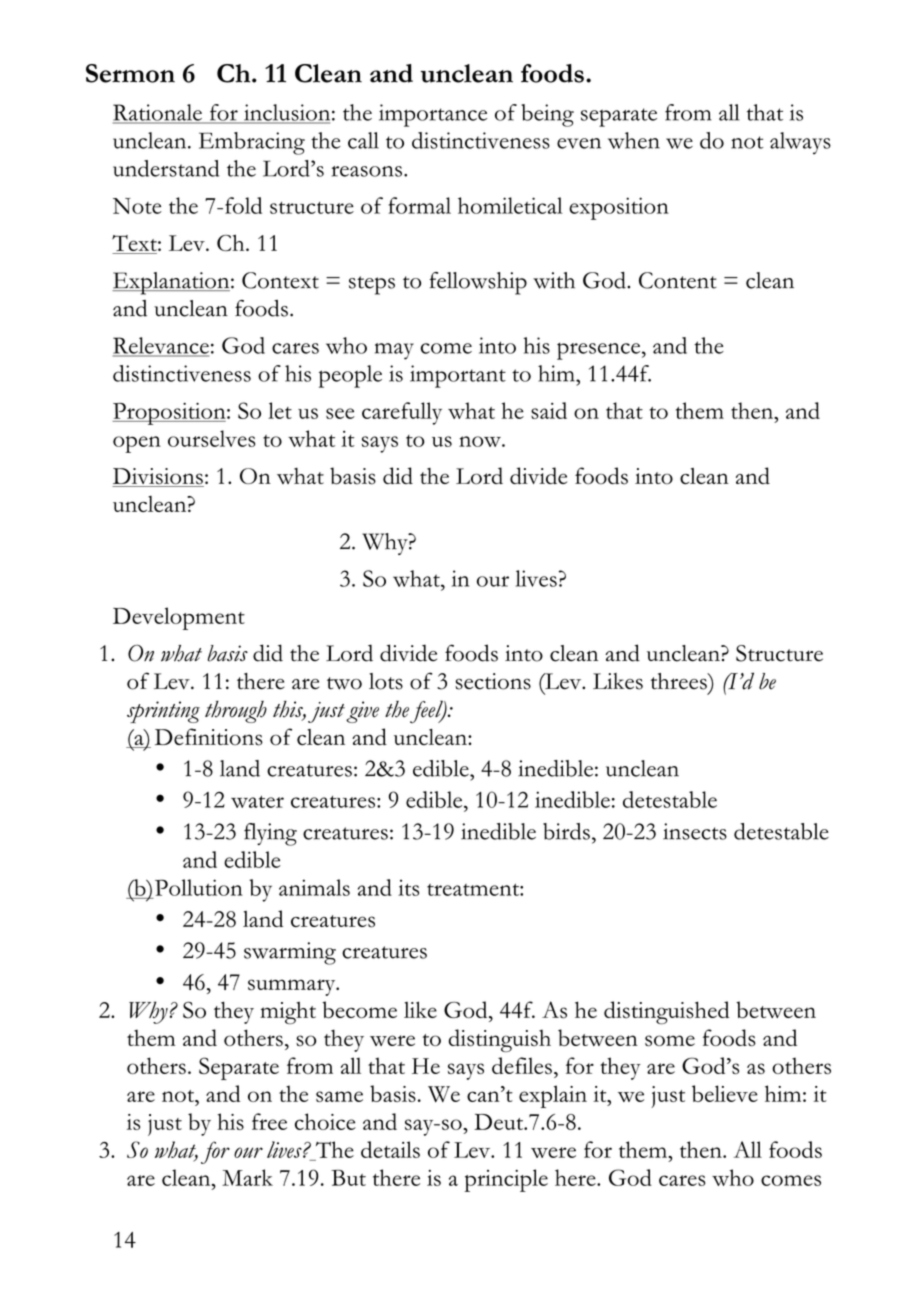  Describe the element at coordinates (408, 887) in the image. I see `its` at that location.
